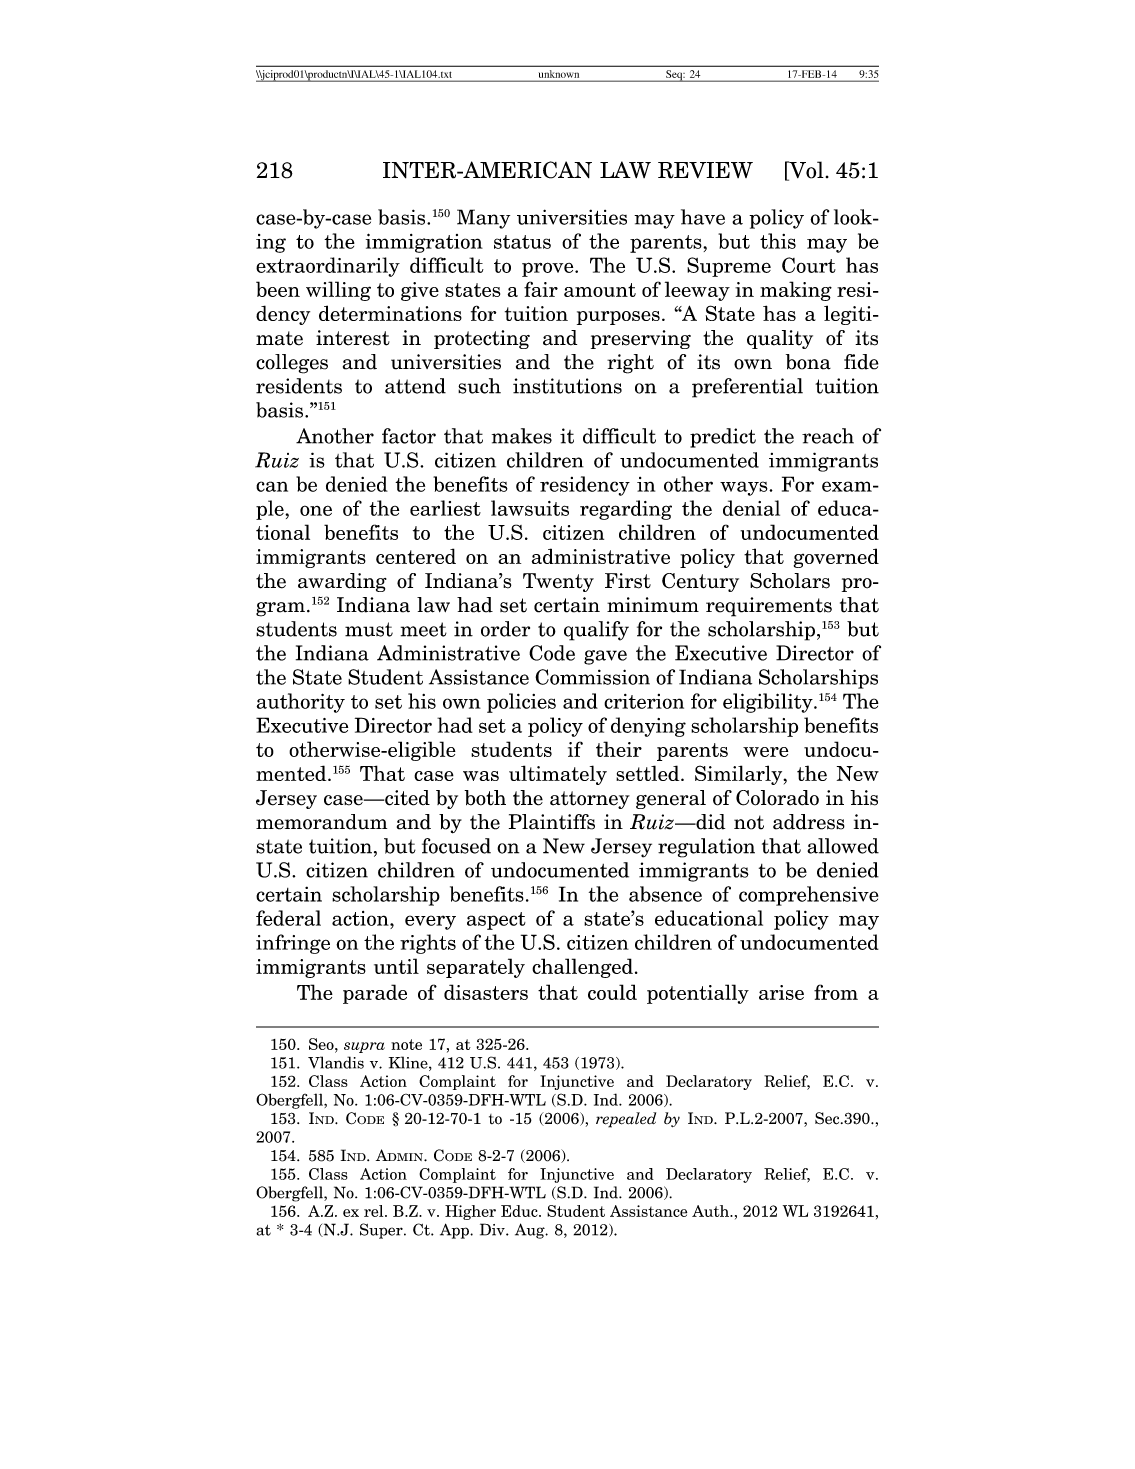  I want to click on makes, so click(522, 436).
